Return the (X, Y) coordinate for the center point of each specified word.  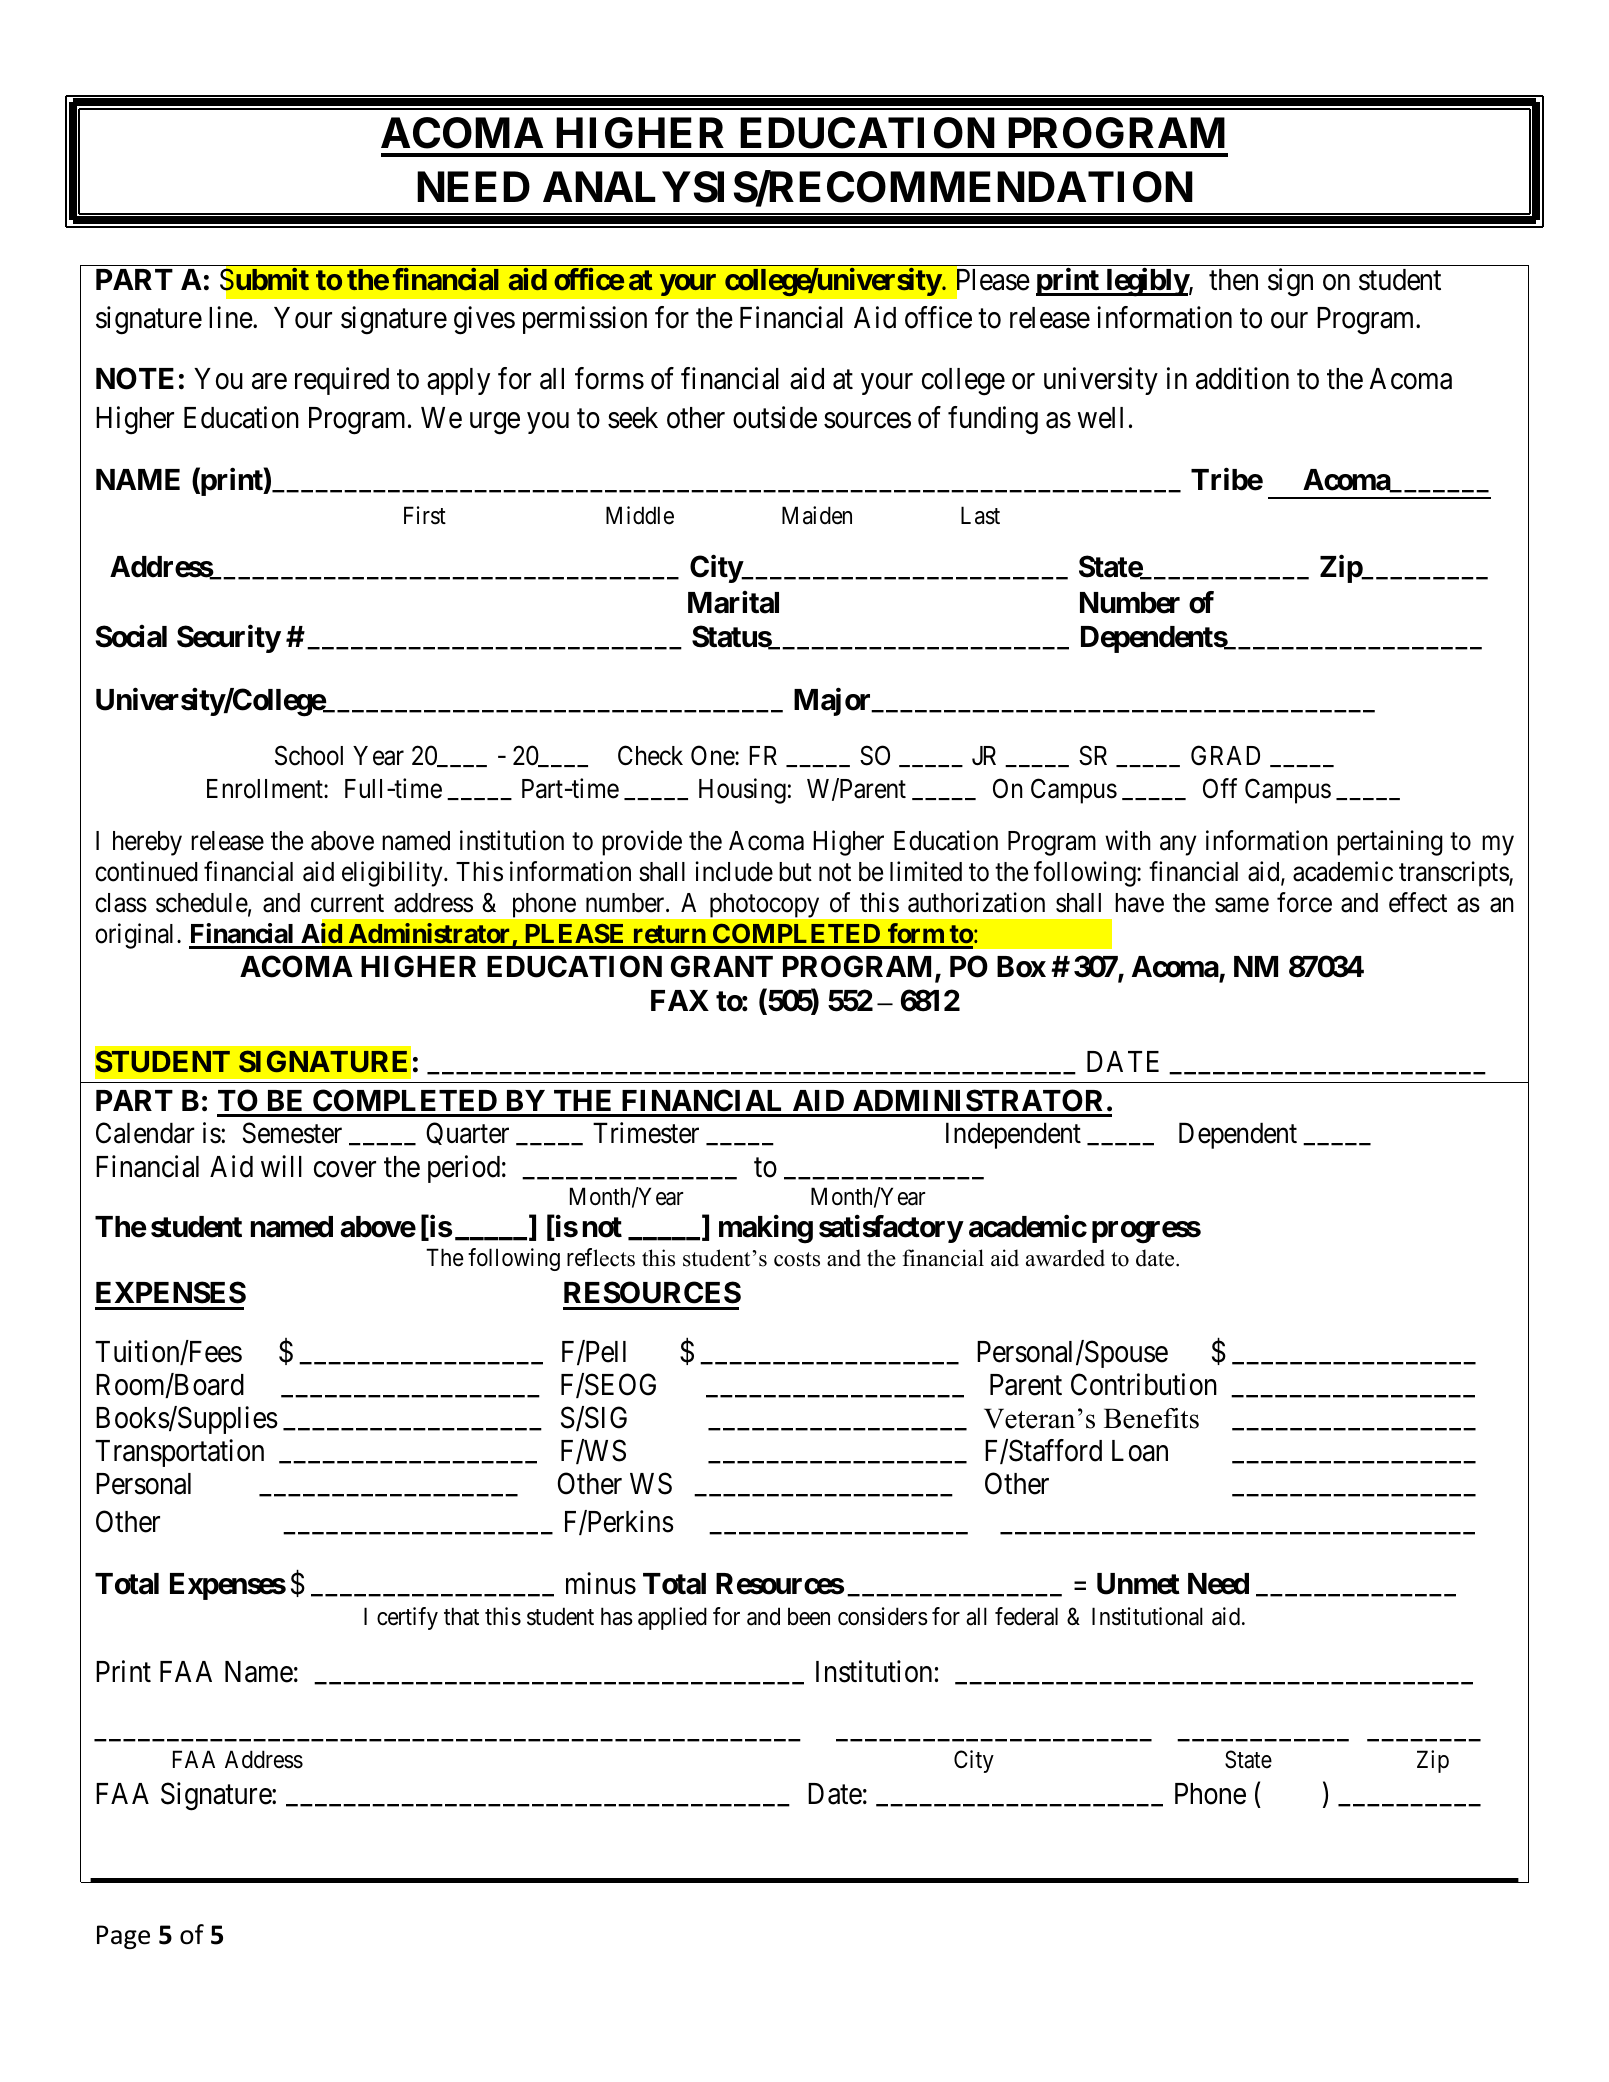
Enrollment (266, 789)
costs (797, 1259)
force (1304, 902)
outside (775, 417)
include (734, 871)
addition (1242, 379)
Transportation (179, 1453)
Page (123, 1937)
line (231, 317)
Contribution (1144, 1384)
